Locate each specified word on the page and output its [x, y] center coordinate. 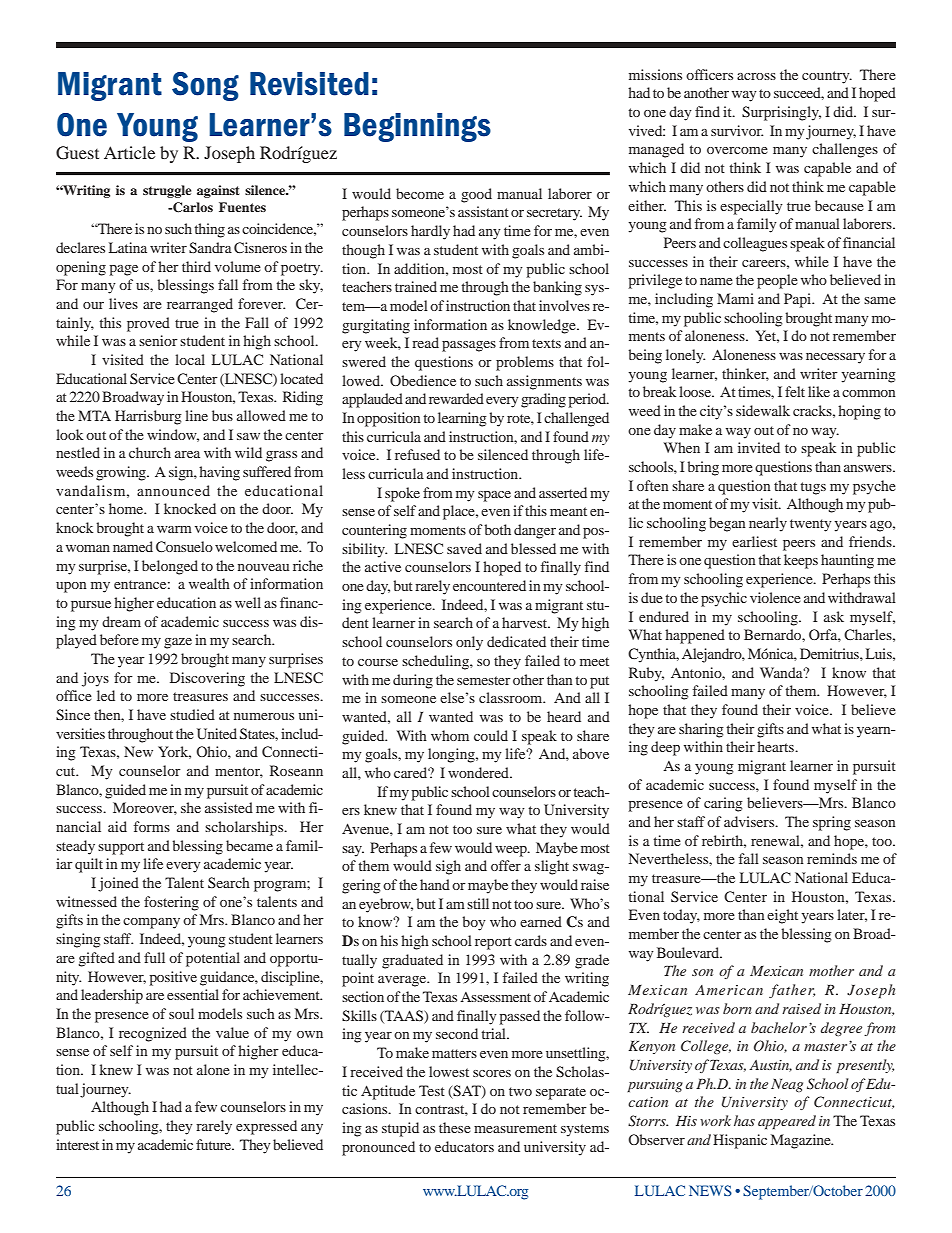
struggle [167, 191]
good [476, 195]
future [215, 1144]
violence [775, 597]
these [455, 1127]
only [469, 643]
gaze [178, 643]
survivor [737, 130]
